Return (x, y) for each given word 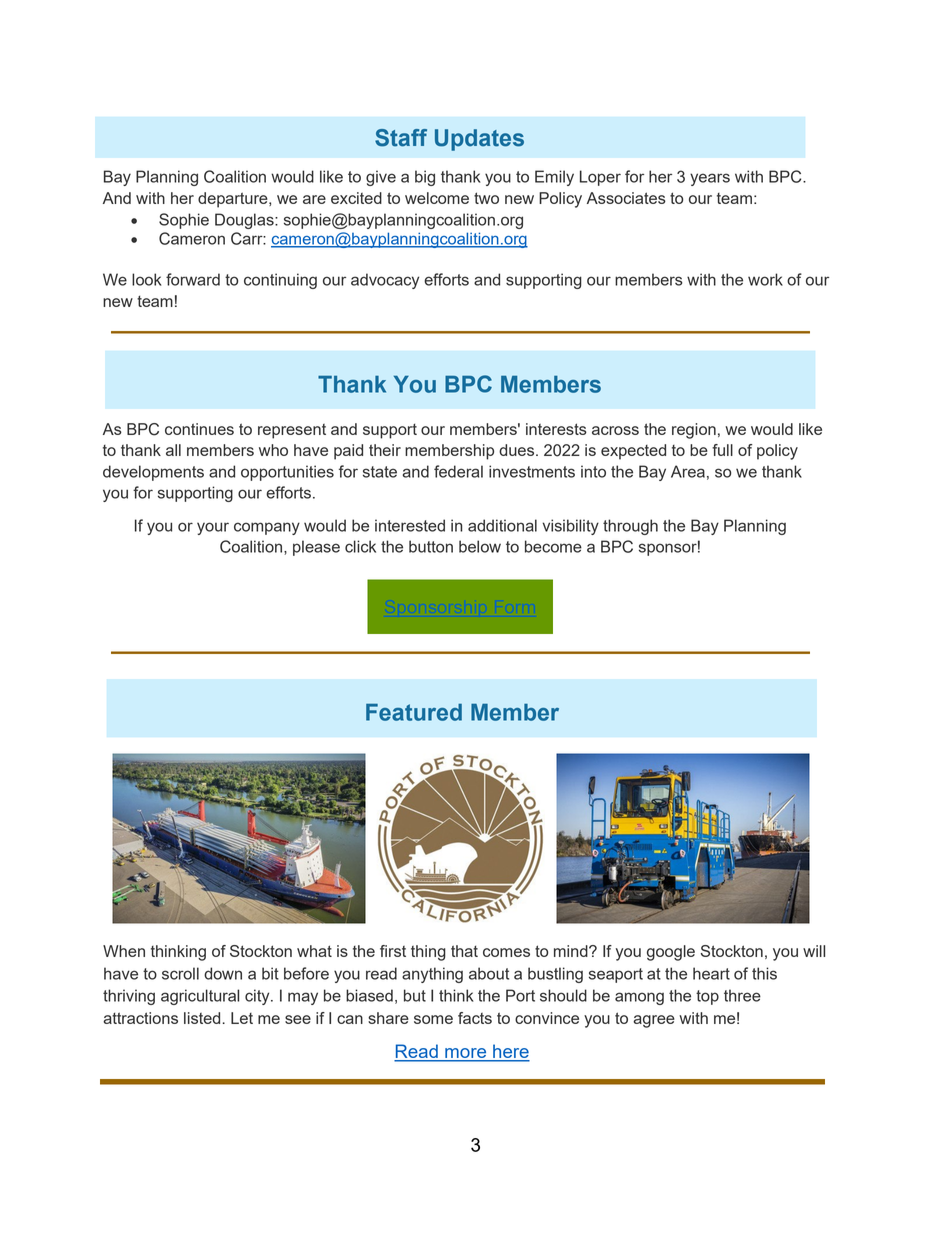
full (722, 450)
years (710, 179)
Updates (479, 140)
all (173, 450)
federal (458, 471)
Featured (414, 712)
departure (234, 200)
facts (475, 1018)
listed (202, 1018)
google (671, 953)
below (480, 546)
